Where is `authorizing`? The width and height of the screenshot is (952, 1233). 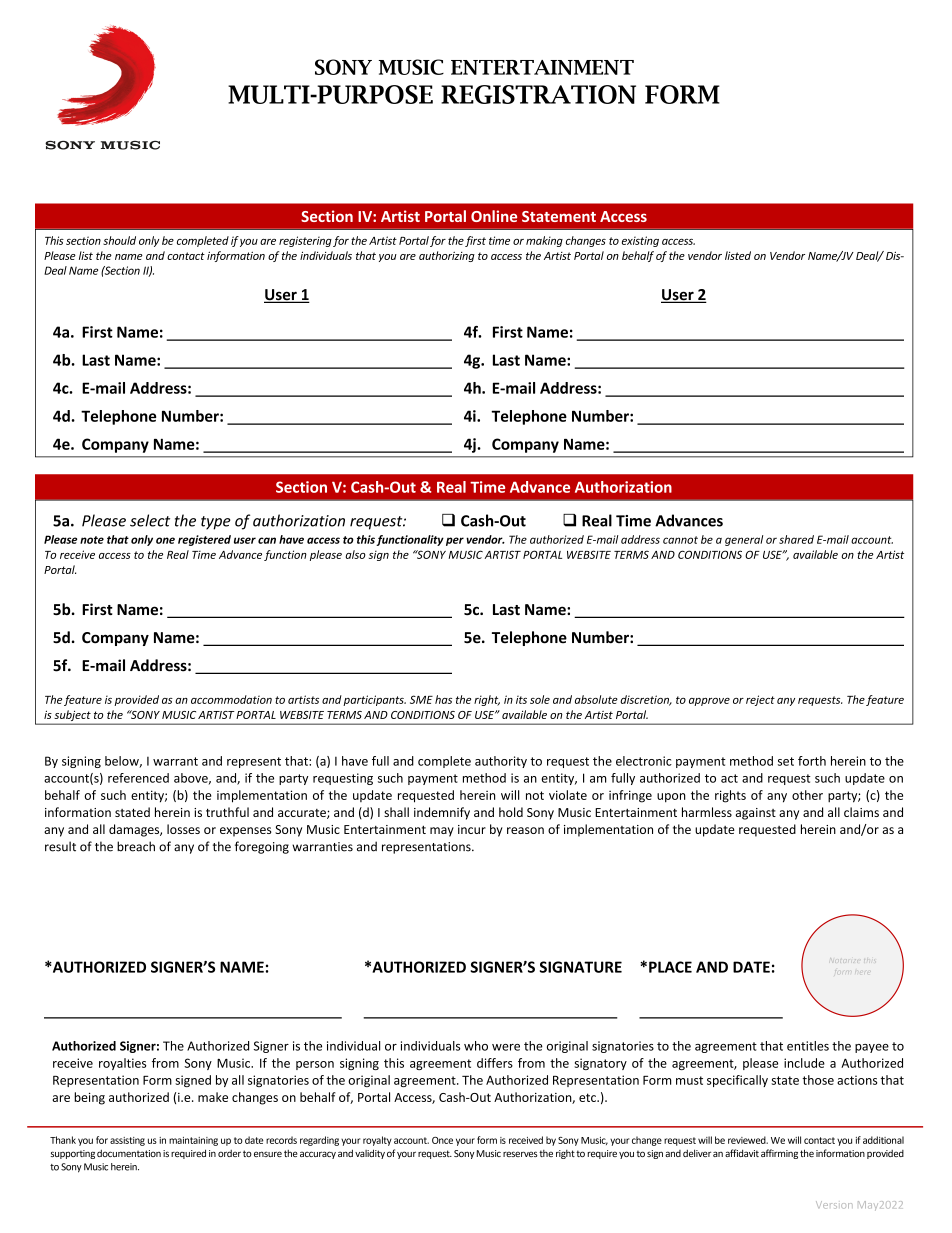
authorizing is located at coordinates (447, 256).
